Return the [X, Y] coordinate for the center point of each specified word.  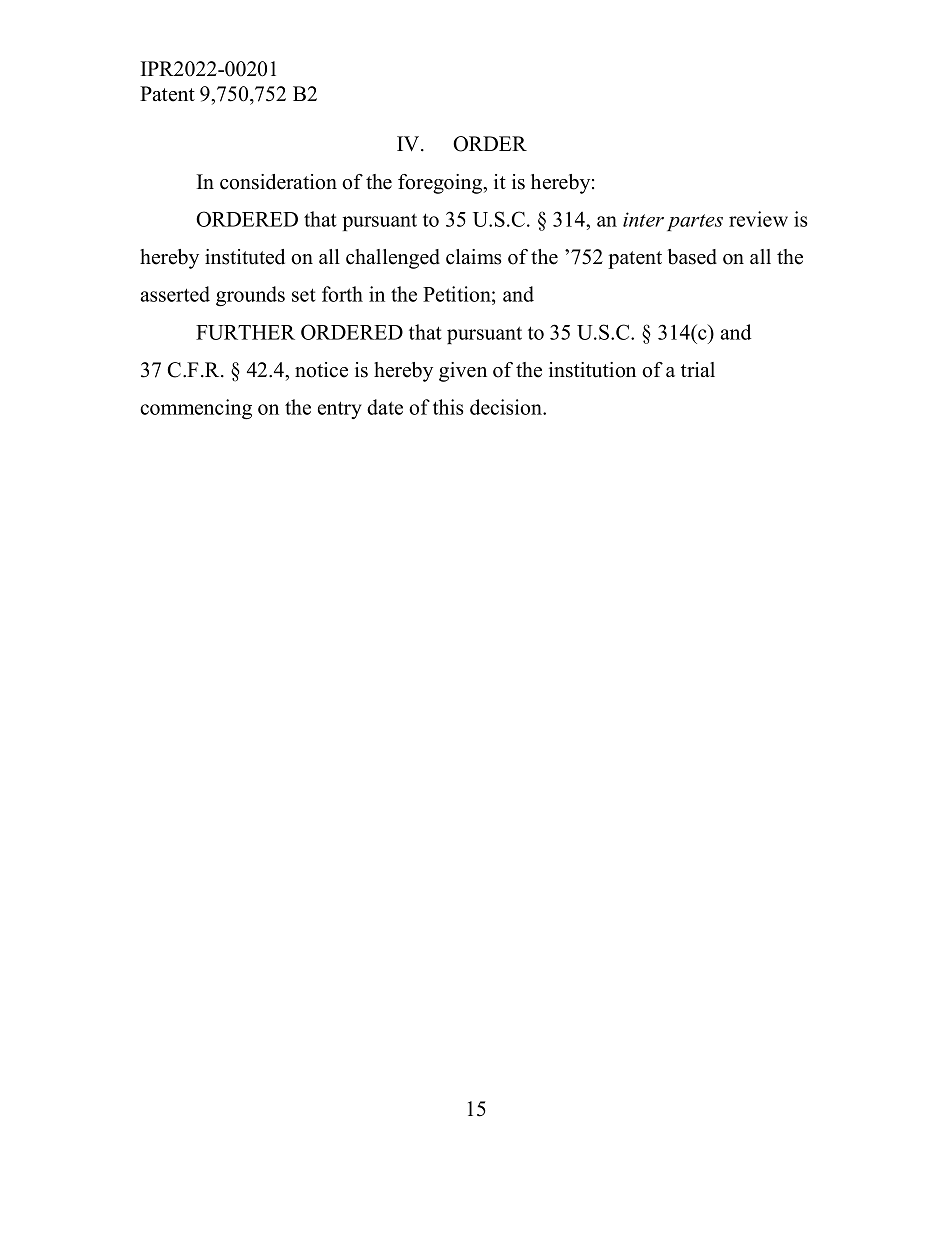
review [758, 219]
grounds [250, 296]
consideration [278, 182]
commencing [196, 409]
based [692, 257]
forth [342, 294]
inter [643, 219]
